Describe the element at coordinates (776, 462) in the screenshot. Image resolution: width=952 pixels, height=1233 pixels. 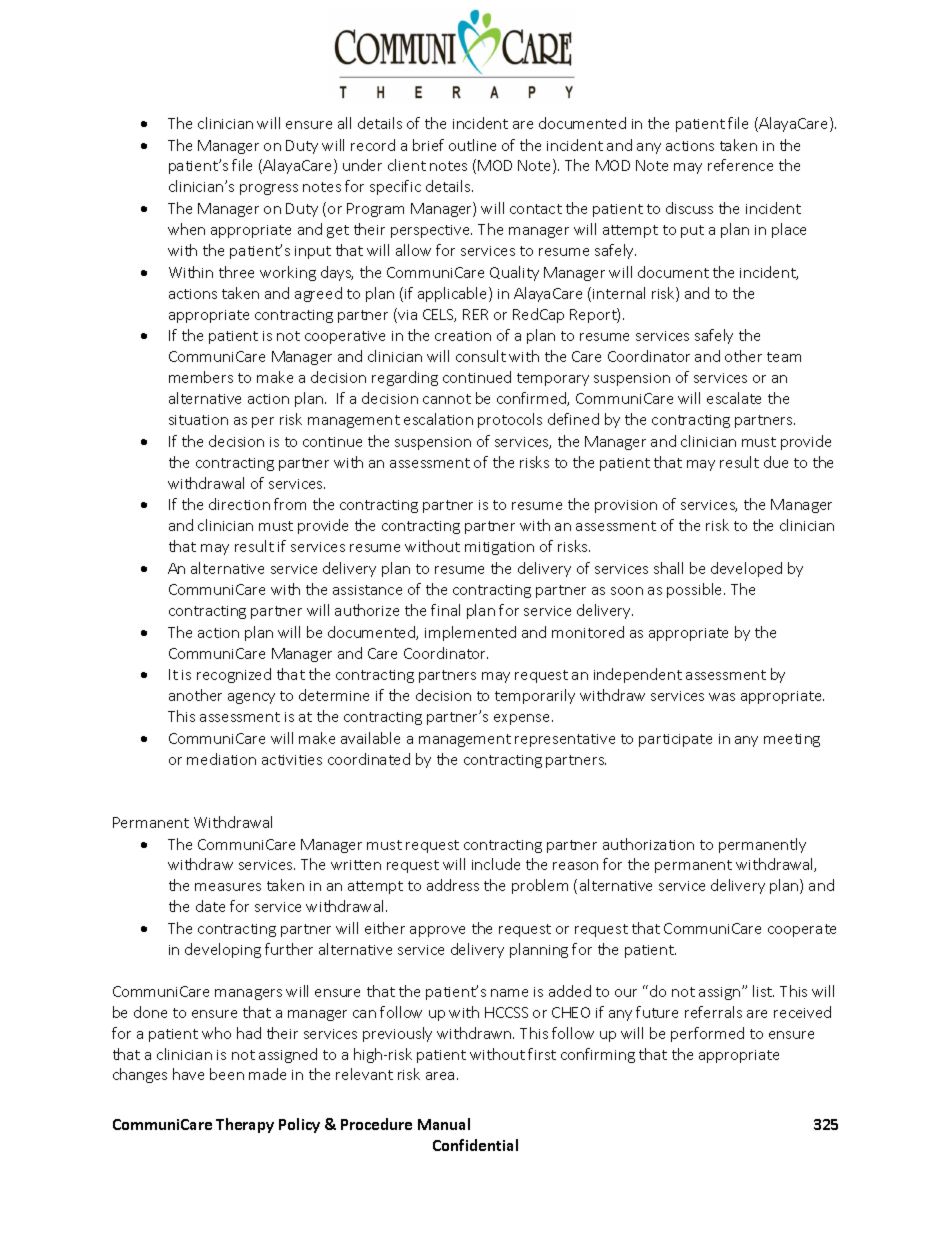
I see `due` at that location.
